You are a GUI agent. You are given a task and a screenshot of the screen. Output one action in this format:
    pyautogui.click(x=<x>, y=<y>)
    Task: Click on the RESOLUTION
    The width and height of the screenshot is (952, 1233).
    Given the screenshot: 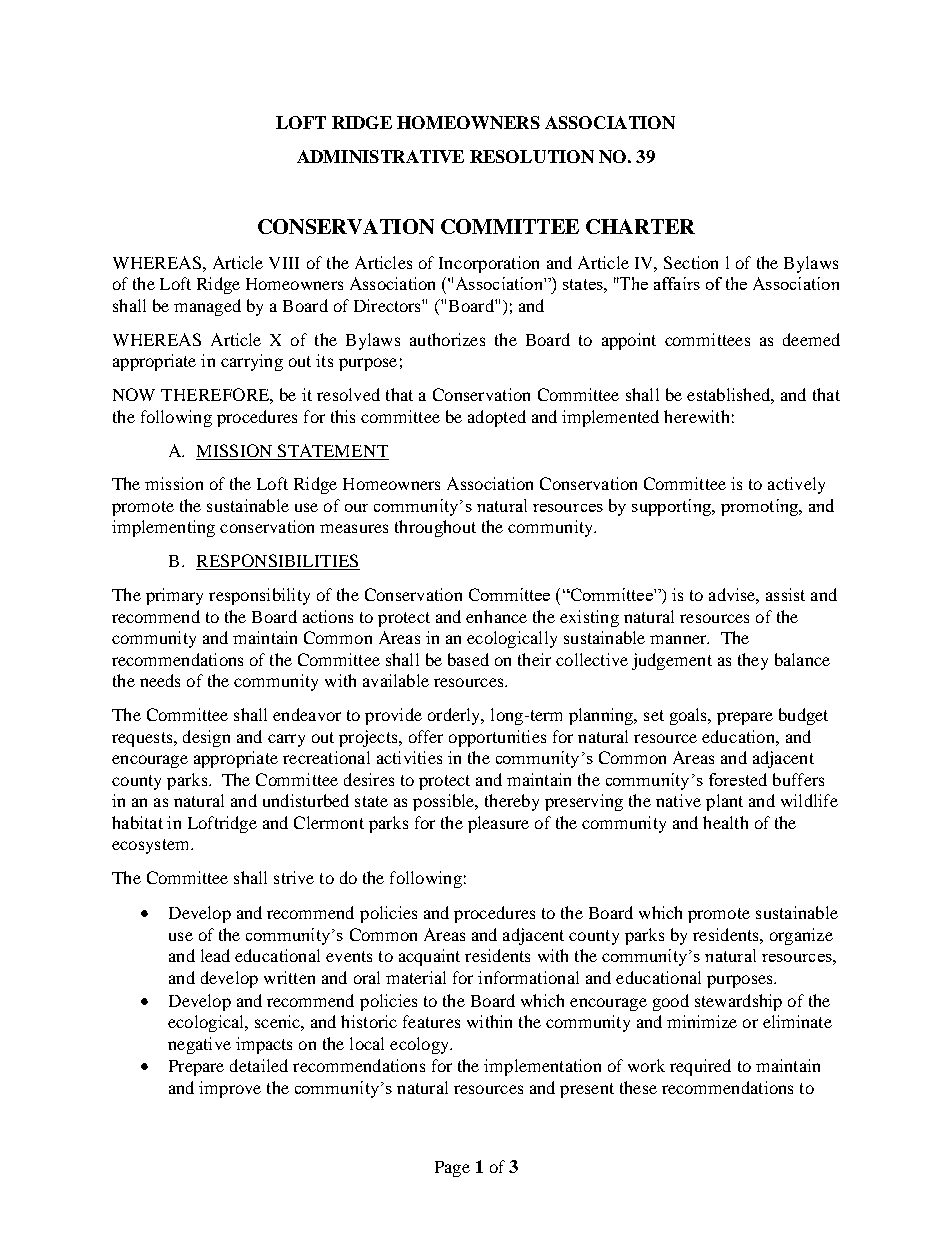 What is the action you would take?
    pyautogui.click(x=532, y=156)
